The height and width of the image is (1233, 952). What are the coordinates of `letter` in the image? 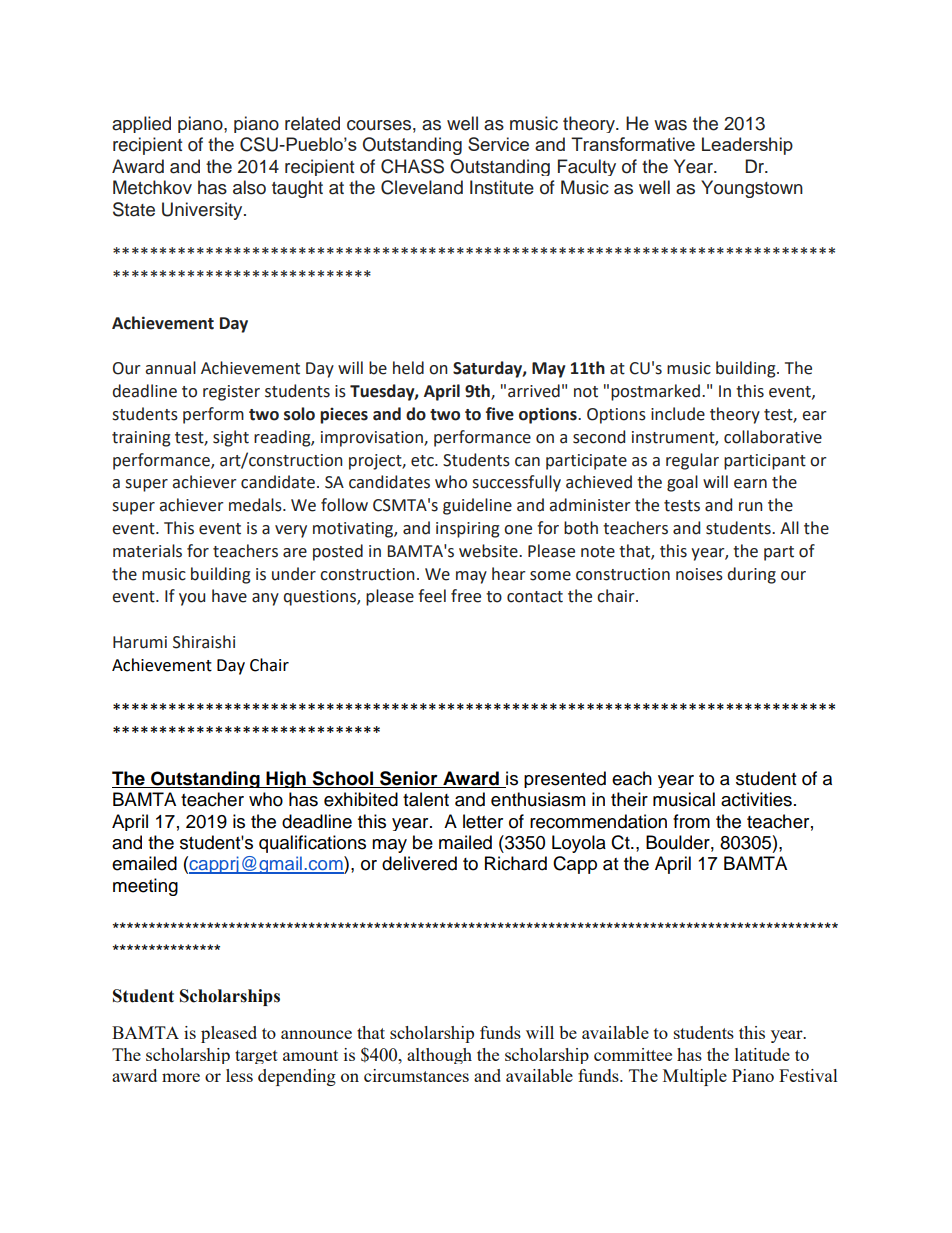 It's located at (483, 821).
